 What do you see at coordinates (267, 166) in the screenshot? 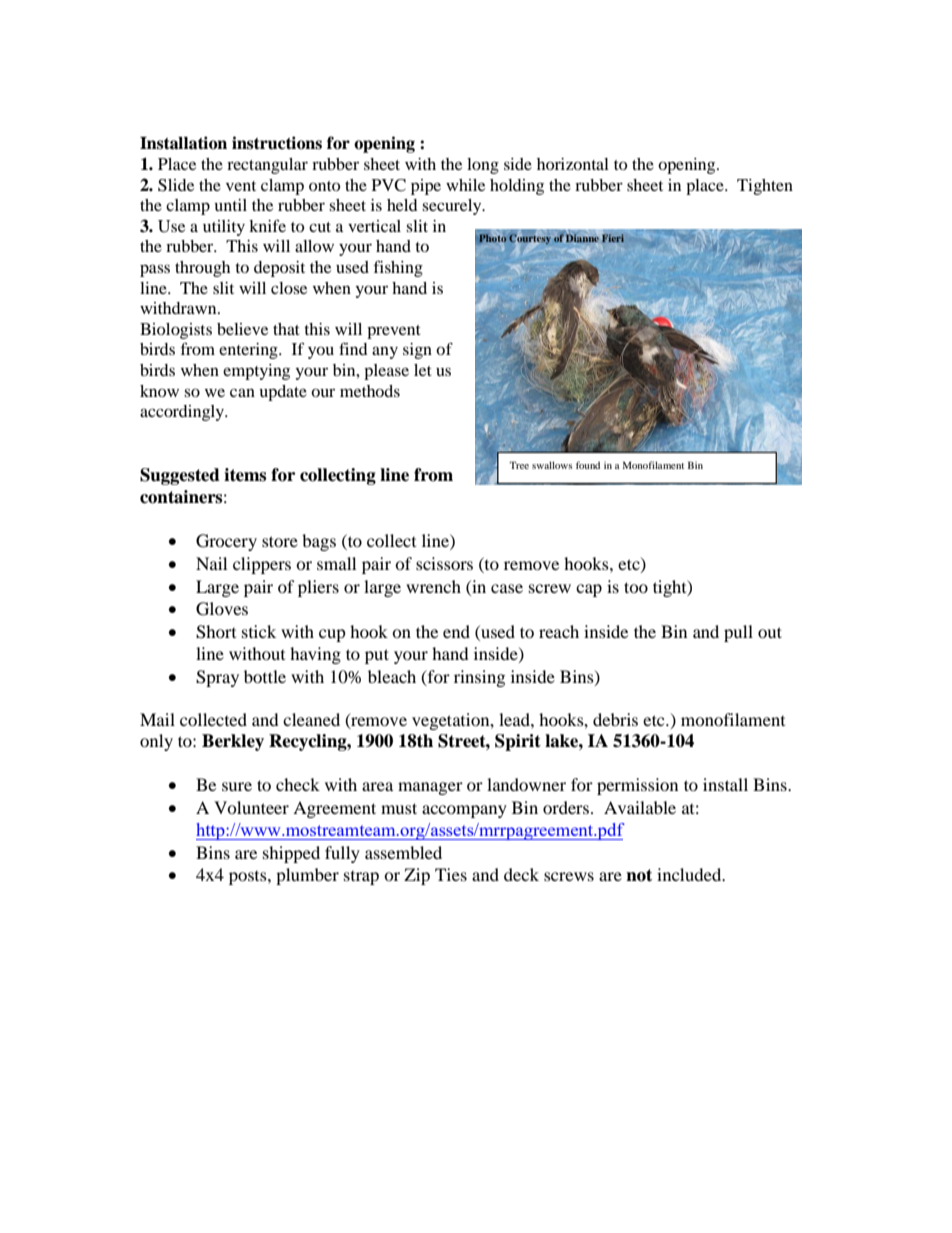
I see `rectangular` at bounding box center [267, 166].
